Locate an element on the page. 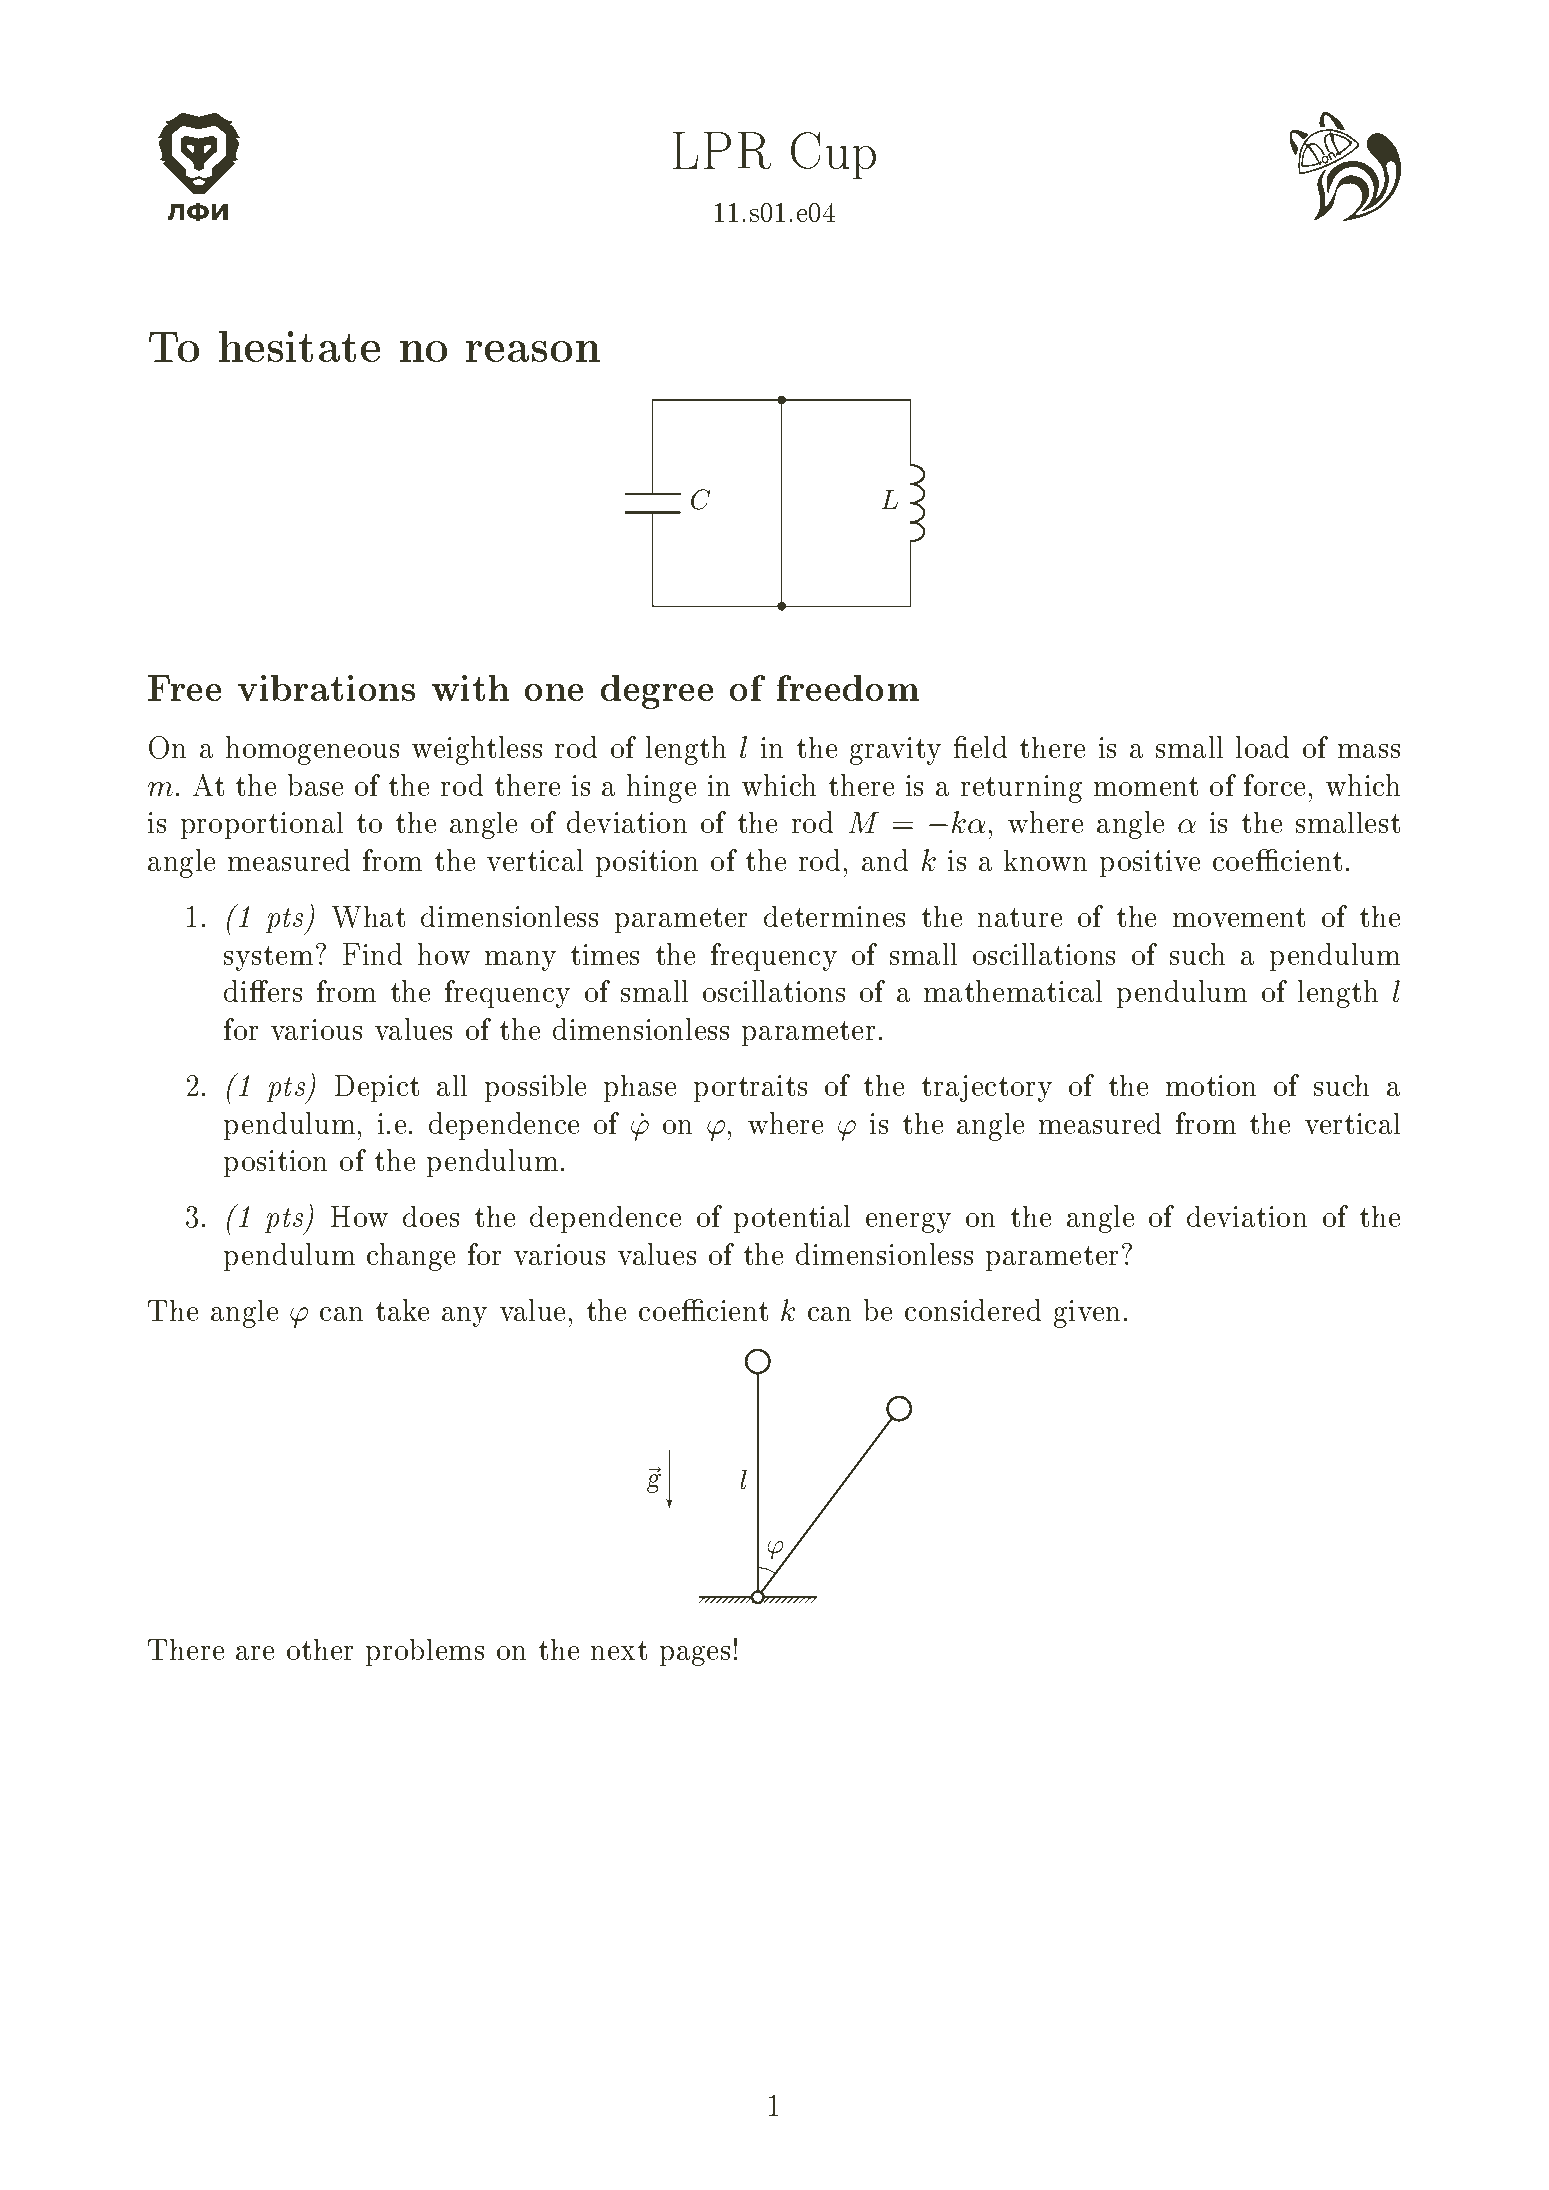 The width and height of the document is (1549, 2190). vibrations is located at coordinates (326, 688).
